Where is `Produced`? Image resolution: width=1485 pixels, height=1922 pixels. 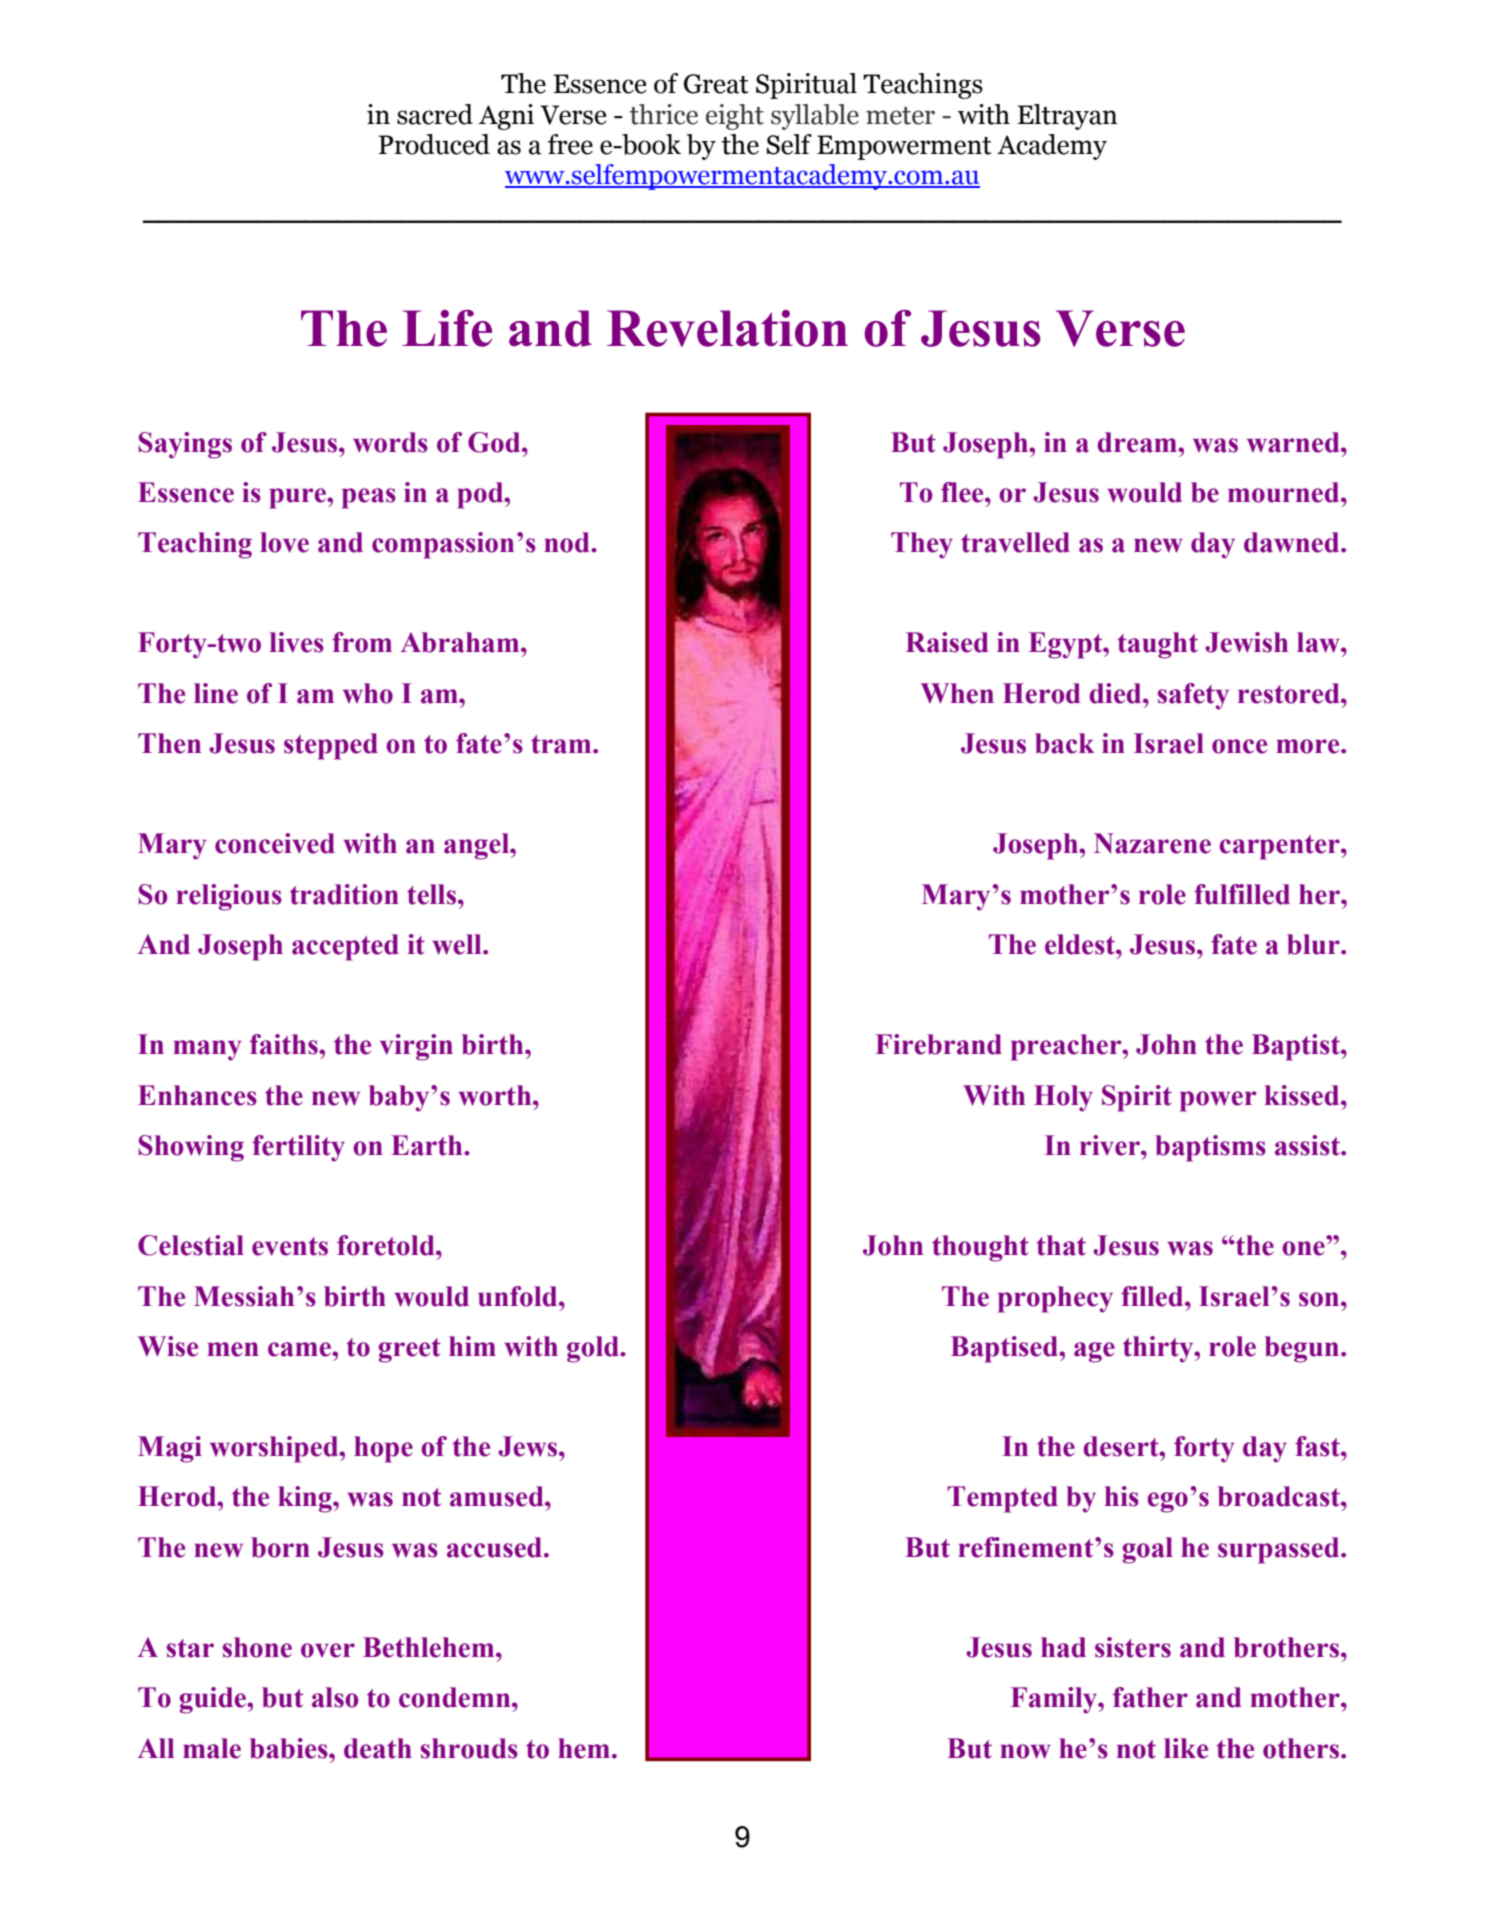 Produced is located at coordinates (434, 144).
